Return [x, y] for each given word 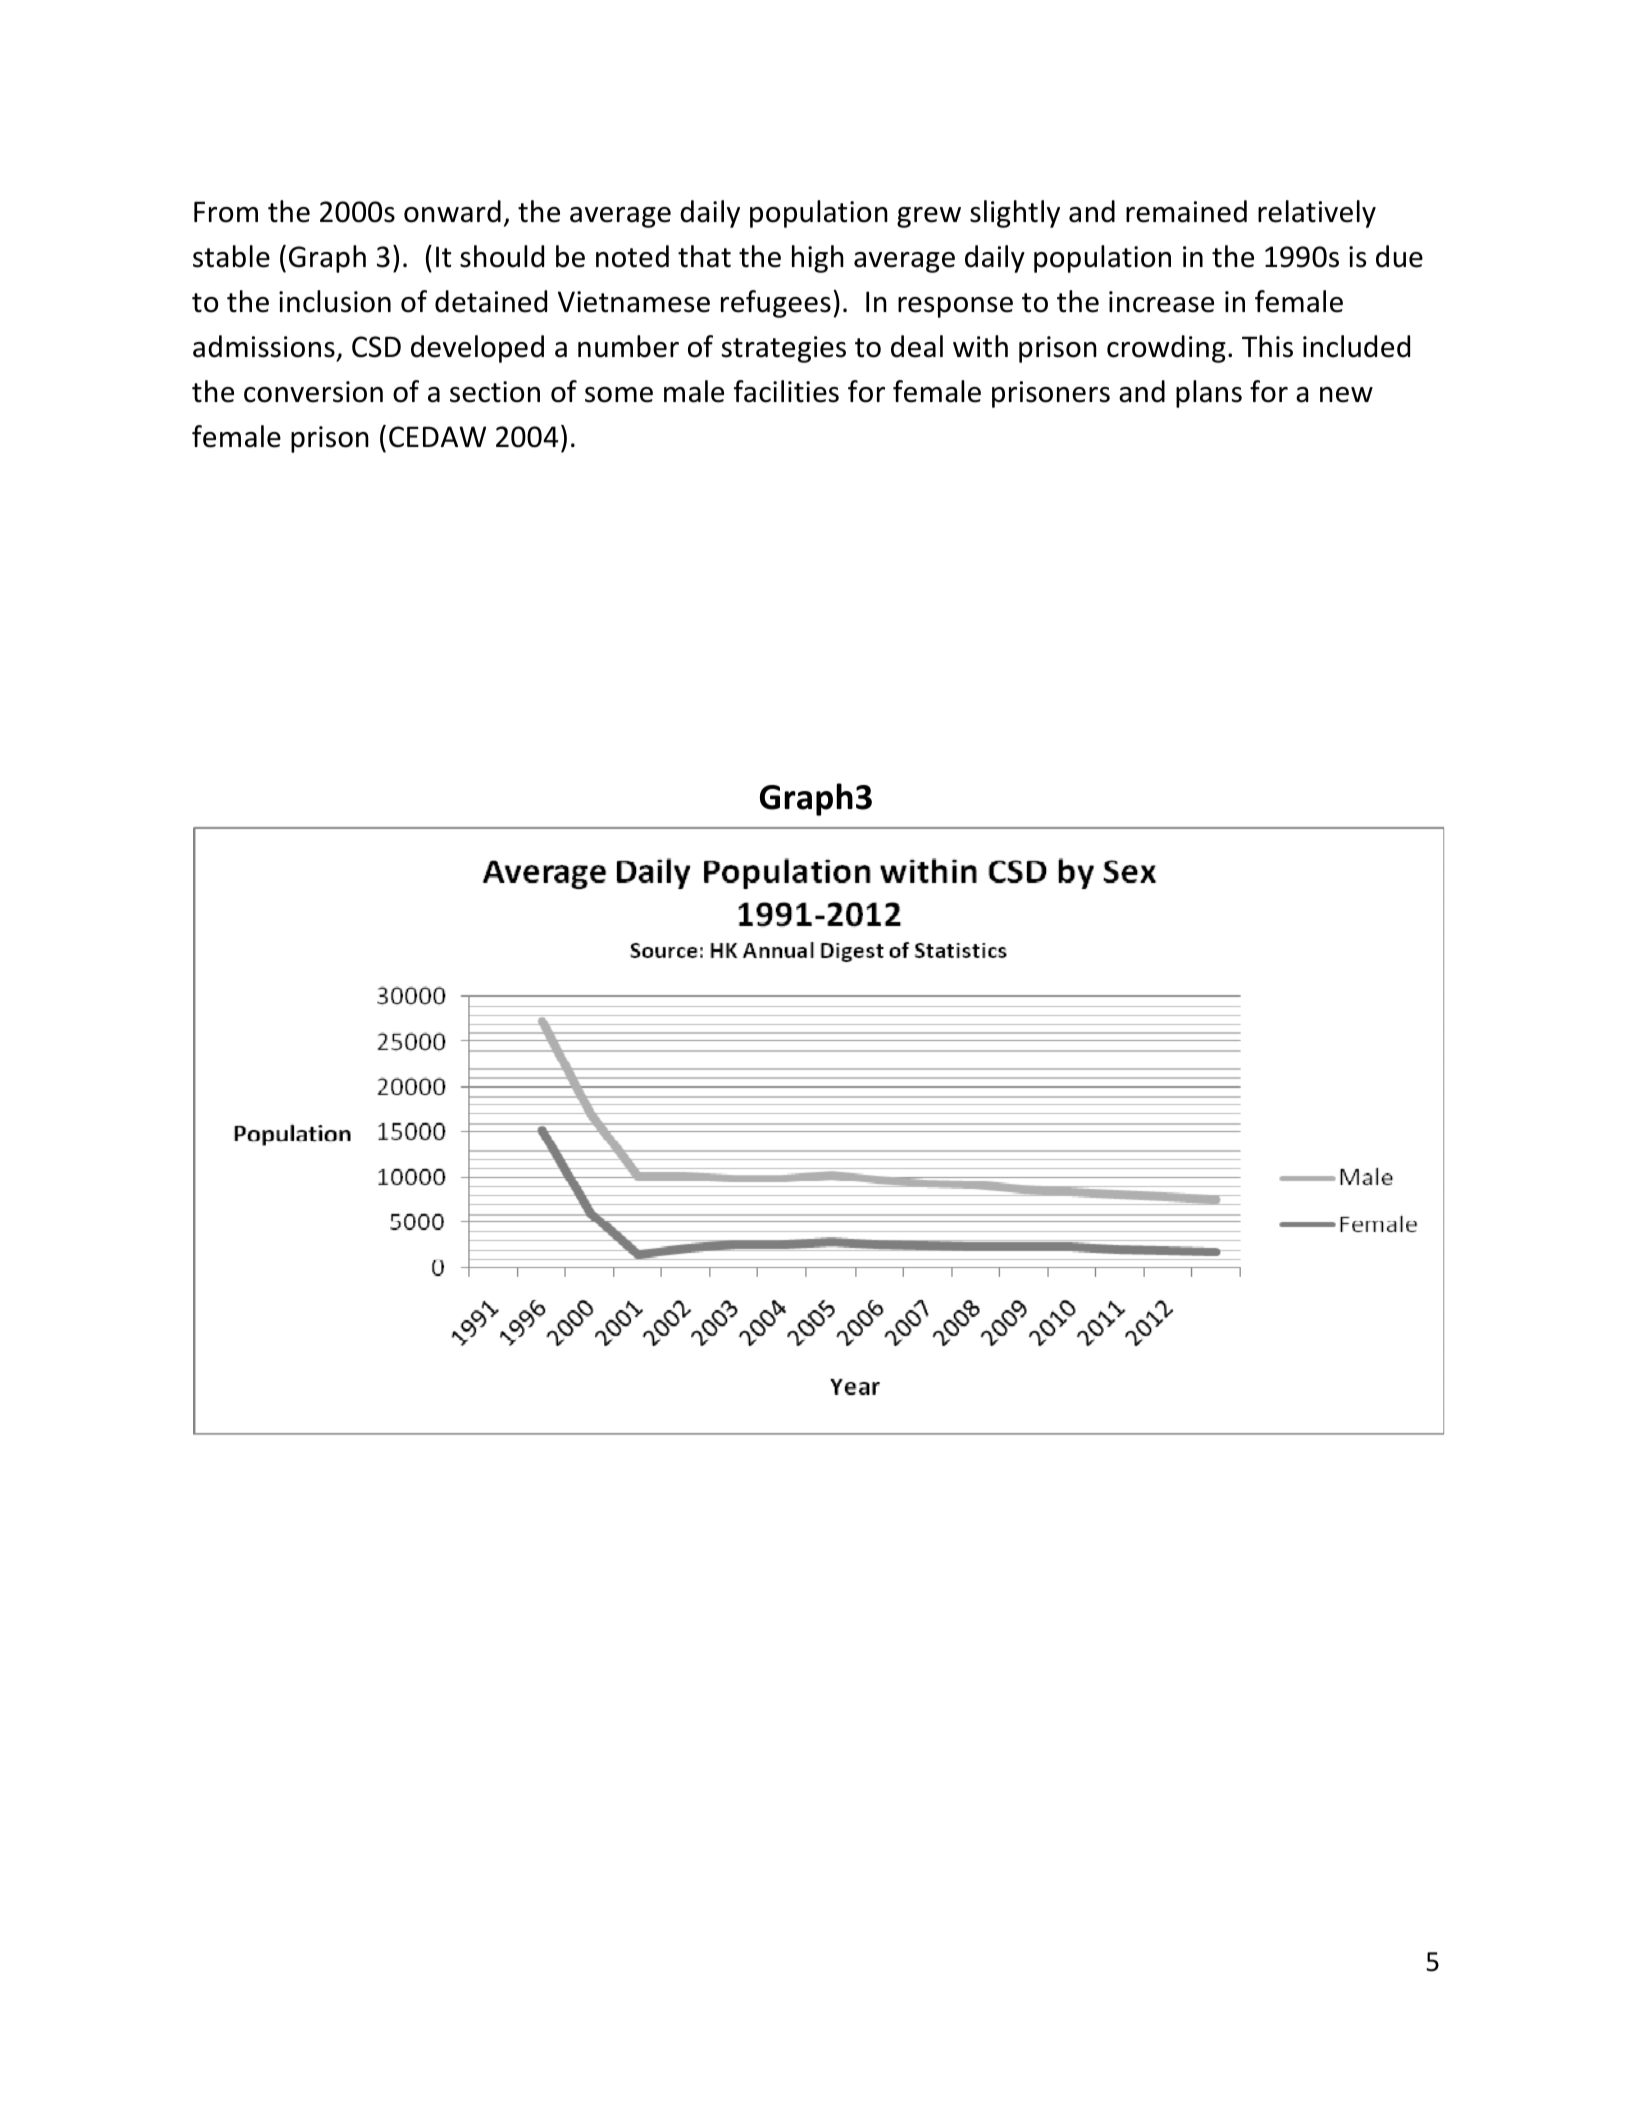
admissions [264, 346]
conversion [313, 392]
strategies [784, 349]
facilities [786, 391]
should [502, 256]
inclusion [335, 301]
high [818, 259]
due [1399, 256]
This [1267, 346]
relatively [1317, 214]
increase [1161, 302]
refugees [776, 304]
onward [452, 211]
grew [929, 217]
